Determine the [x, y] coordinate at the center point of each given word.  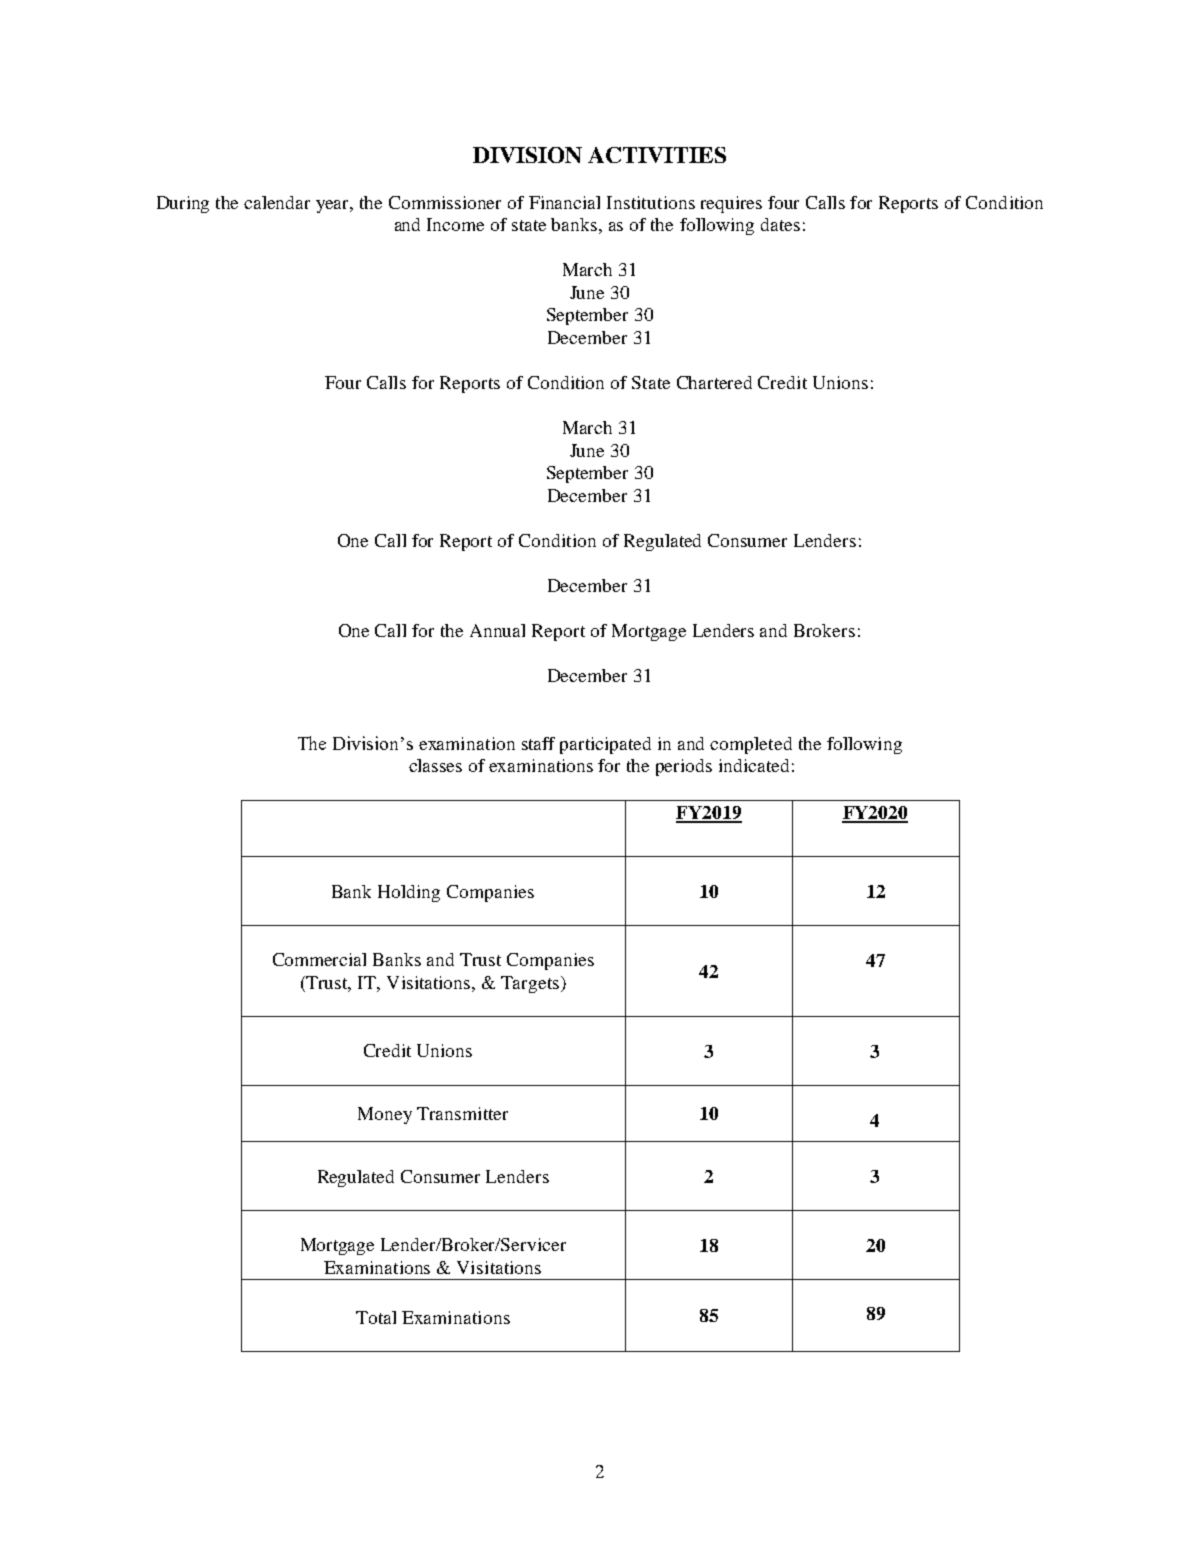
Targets [531, 984]
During [183, 204]
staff [538, 743]
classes [435, 765]
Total [376, 1317]
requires [731, 204]
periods [684, 767]
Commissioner [445, 202]
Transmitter [462, 1113]
